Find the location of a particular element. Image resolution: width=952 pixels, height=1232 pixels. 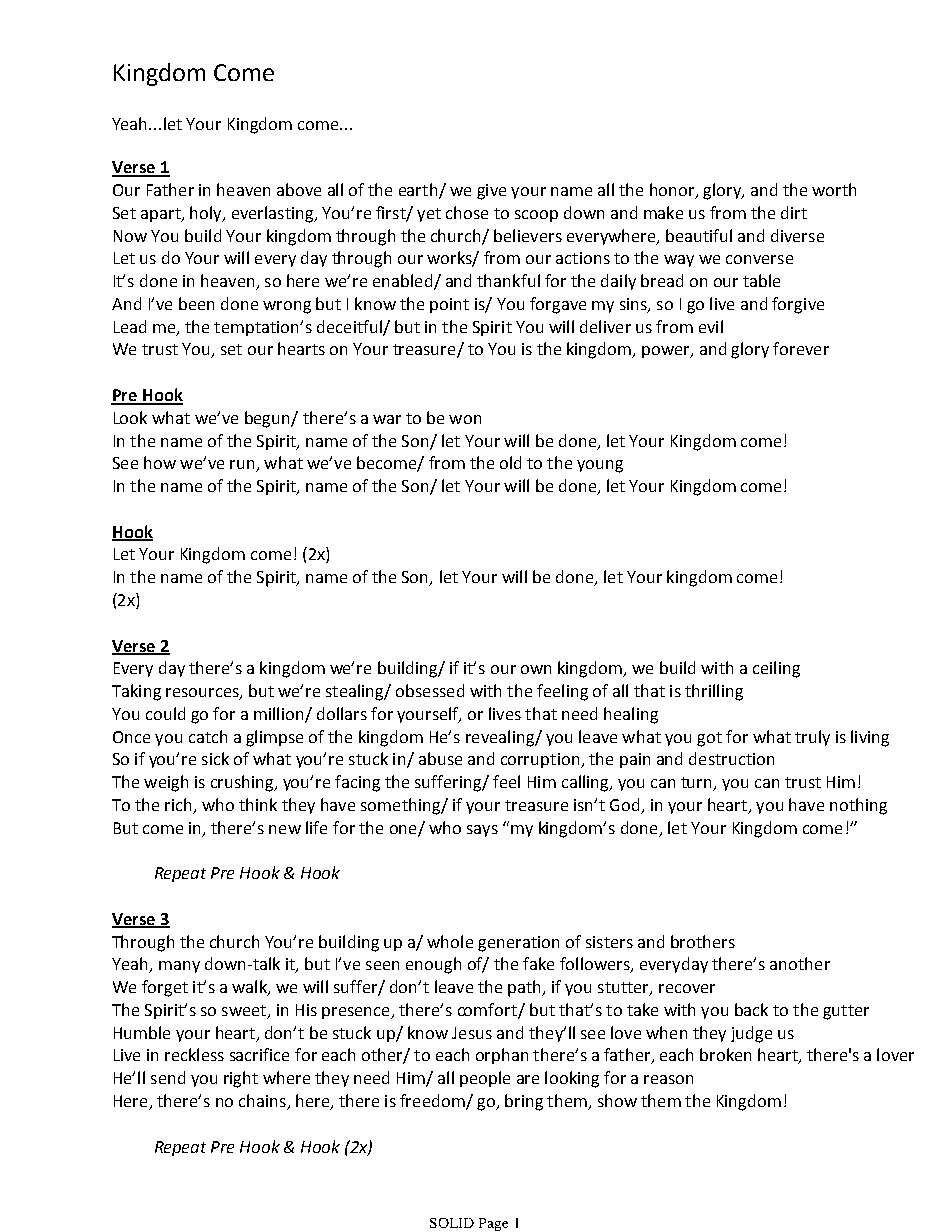

chose is located at coordinates (467, 212).
